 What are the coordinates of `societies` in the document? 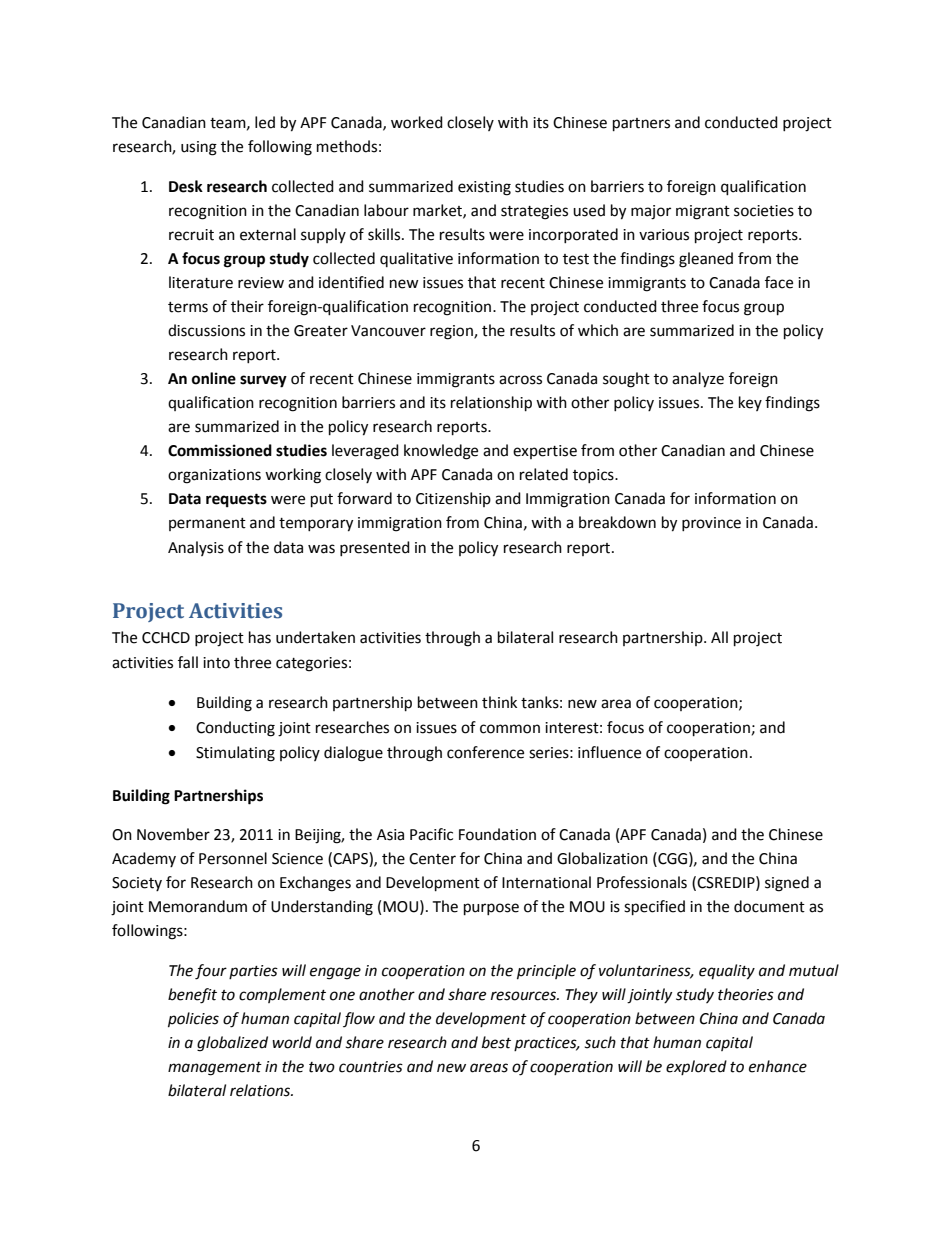 It's located at (764, 211).
